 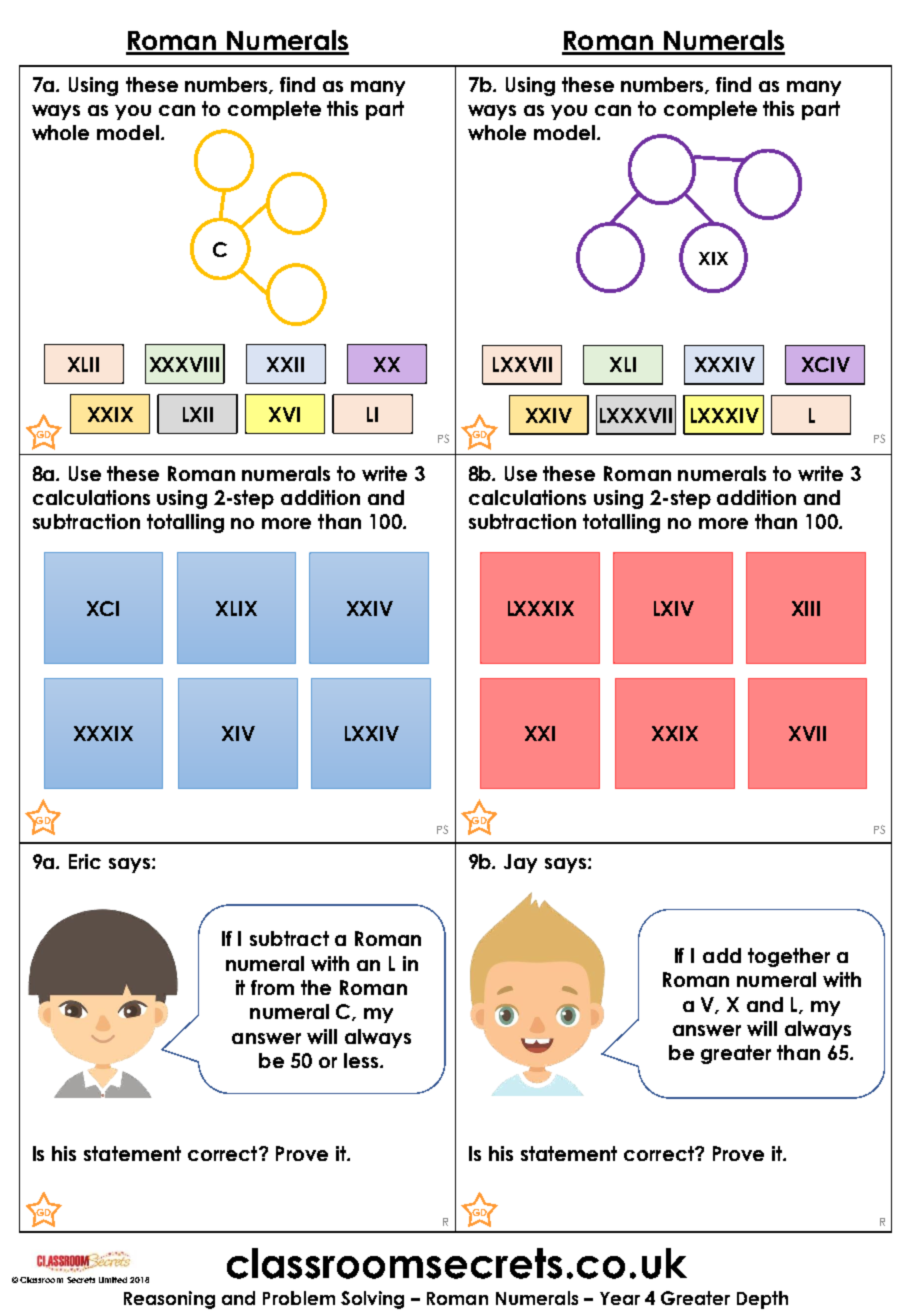 What do you see at coordinates (762, 1300) in the image?
I see `Depth` at bounding box center [762, 1300].
